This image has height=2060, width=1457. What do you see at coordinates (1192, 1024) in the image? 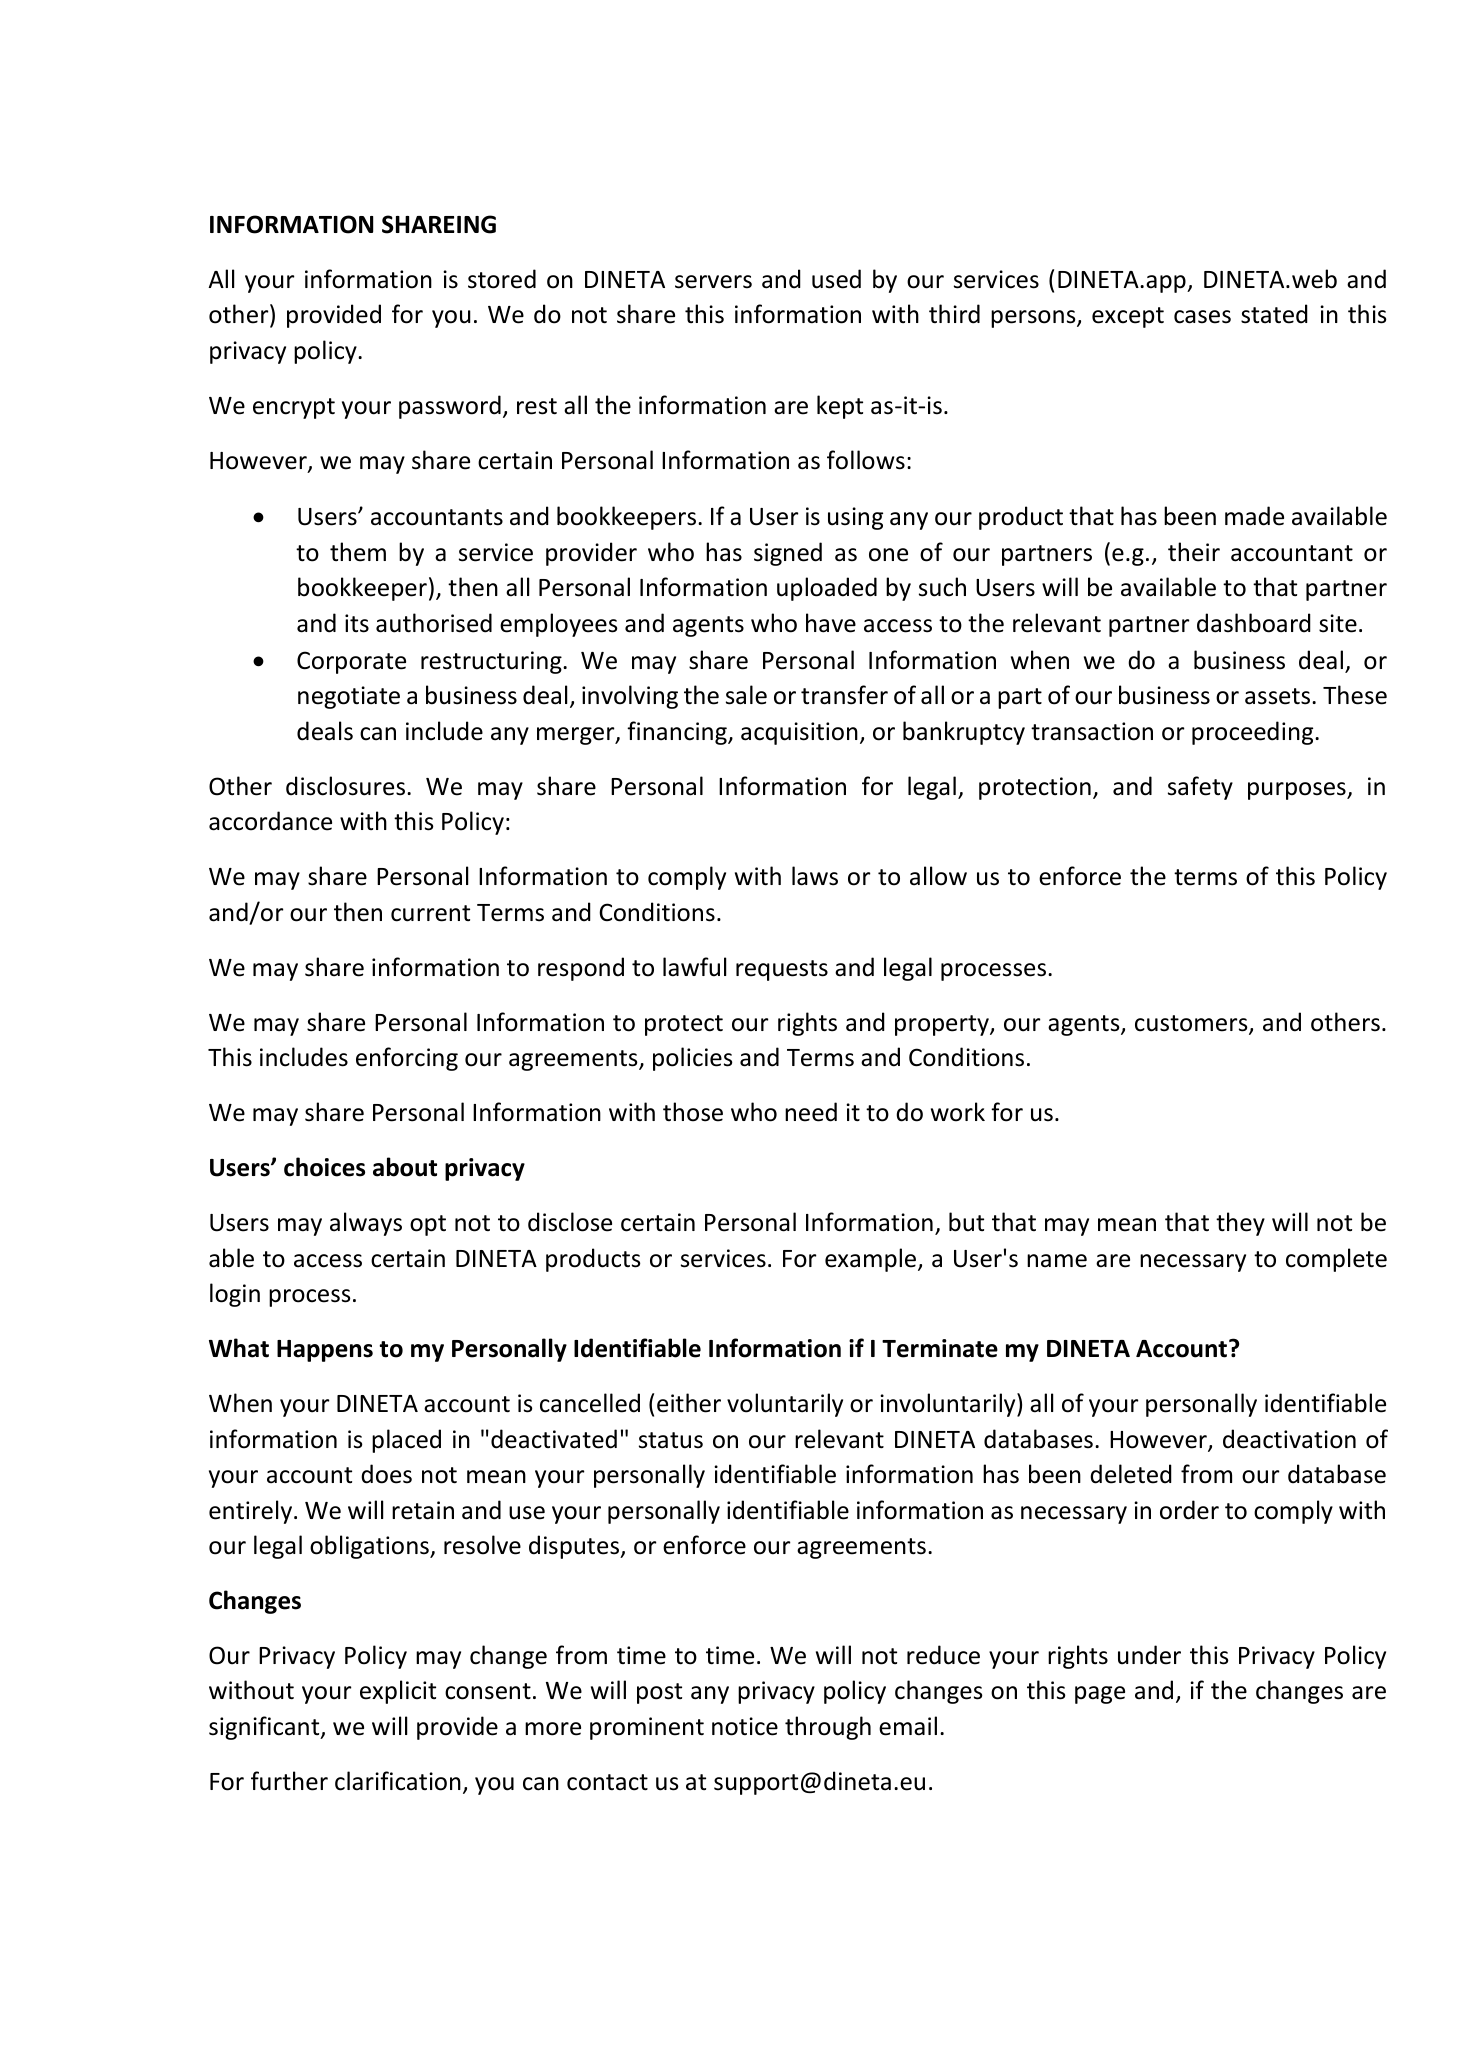
I see `customers` at bounding box center [1192, 1024].
